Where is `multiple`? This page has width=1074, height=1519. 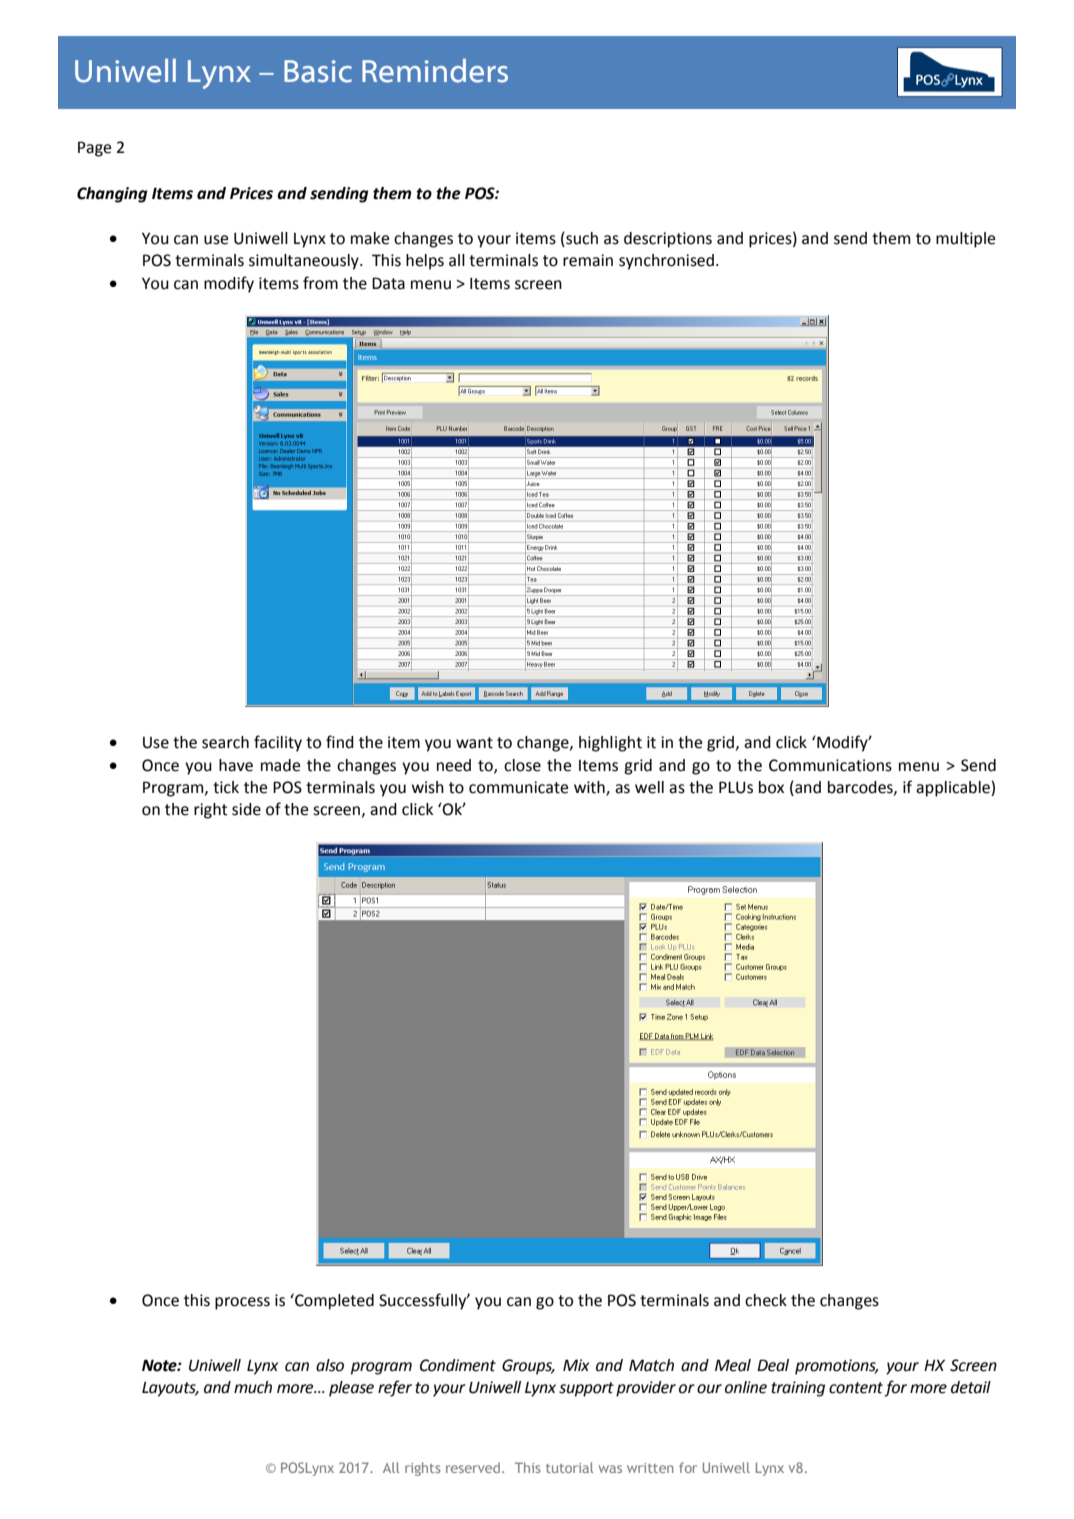
multiple is located at coordinates (965, 240).
